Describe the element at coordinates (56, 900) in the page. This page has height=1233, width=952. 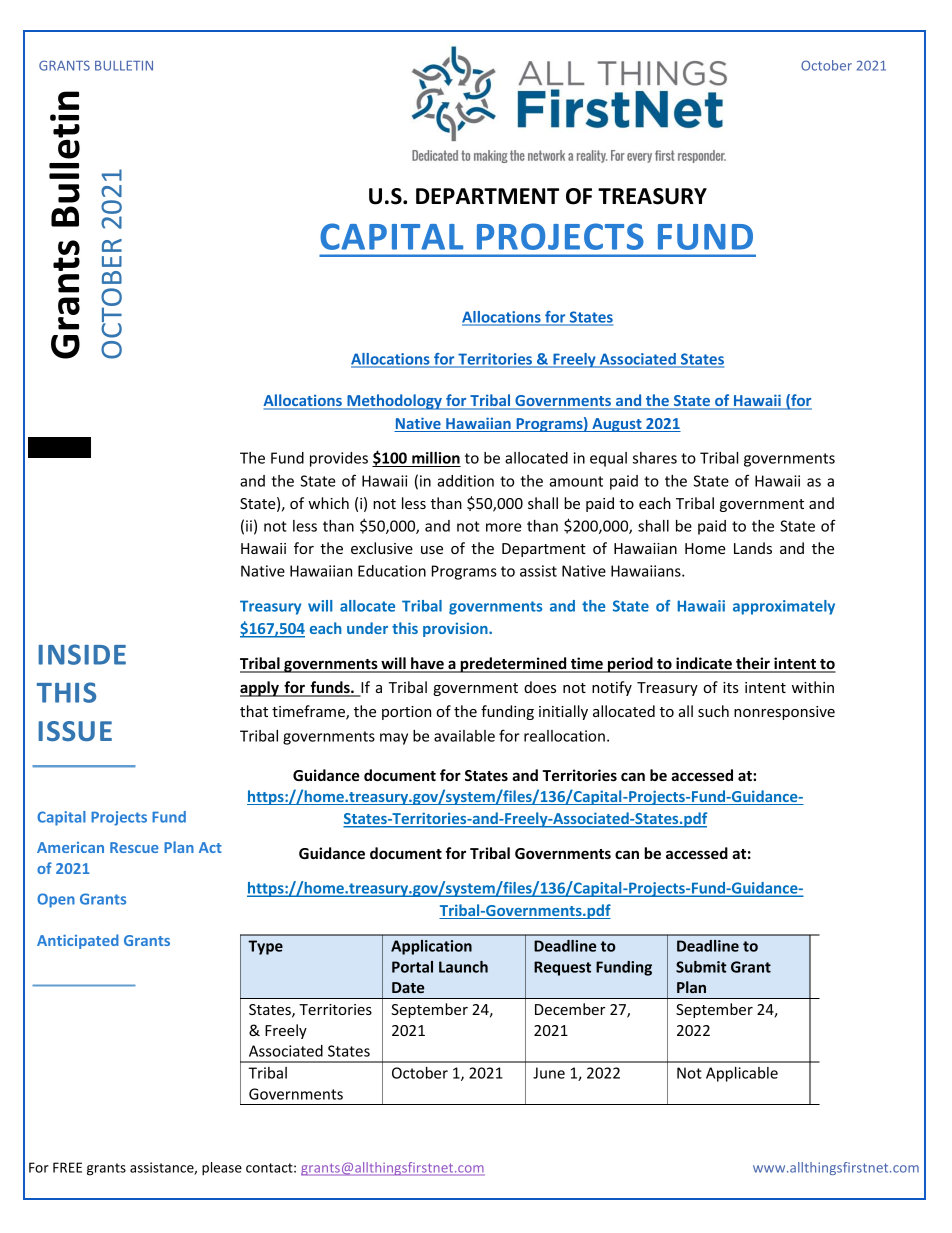
I see `Open` at that location.
